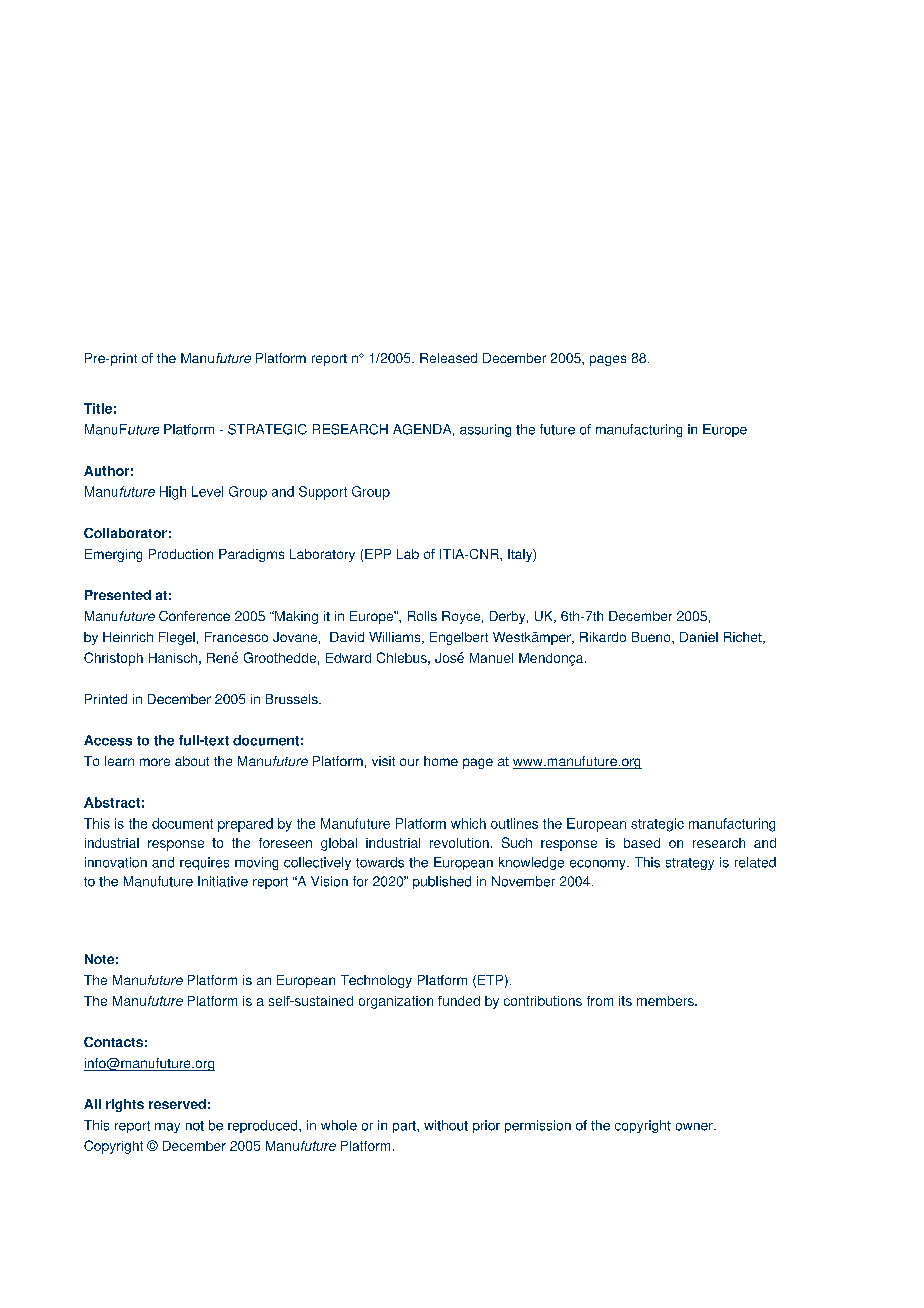 The height and width of the image is (1308, 924). What do you see at coordinates (448, 358) in the image?
I see `Released` at bounding box center [448, 358].
